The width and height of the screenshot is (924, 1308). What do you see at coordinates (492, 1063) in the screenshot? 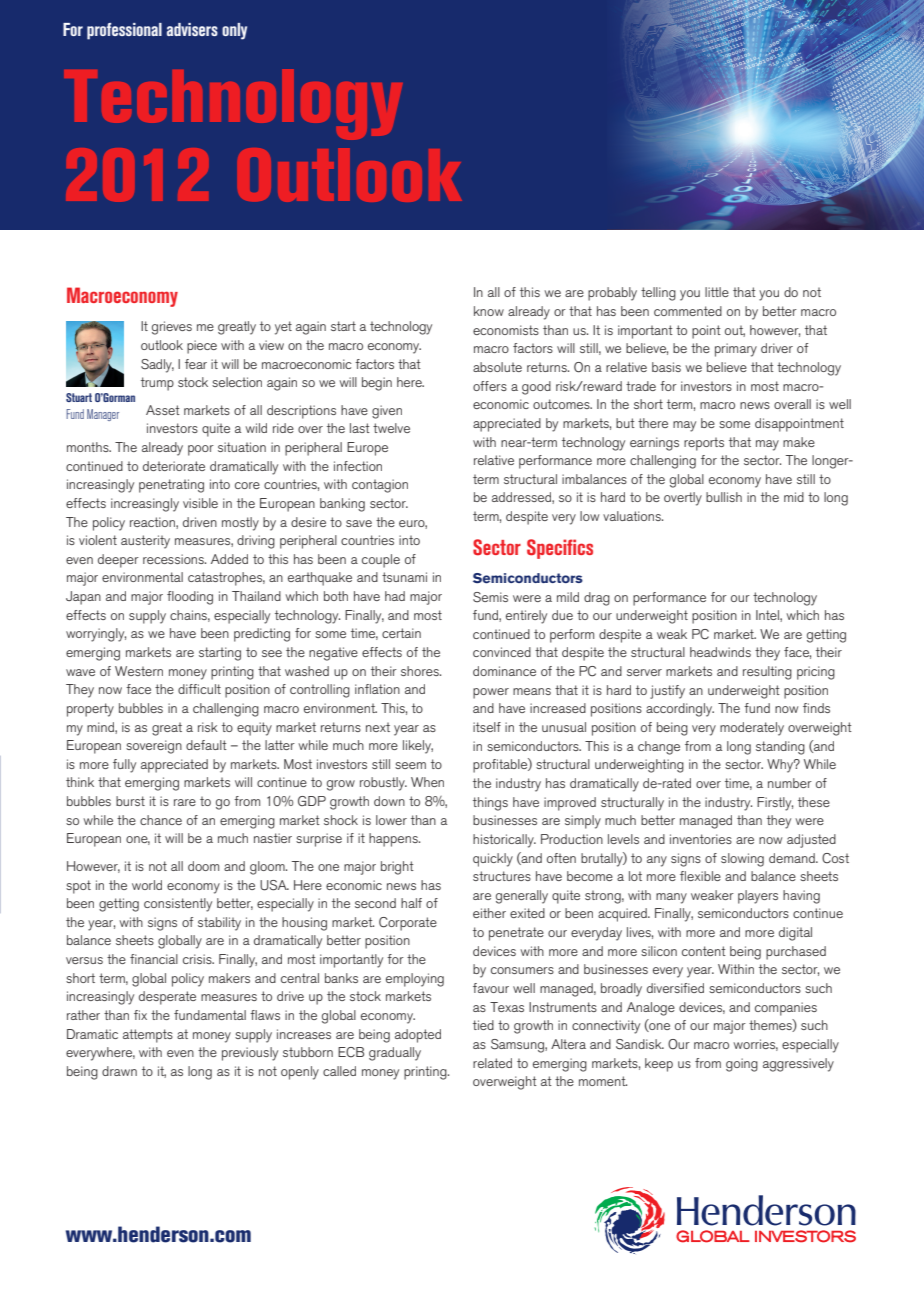
I see `related` at bounding box center [492, 1063].
